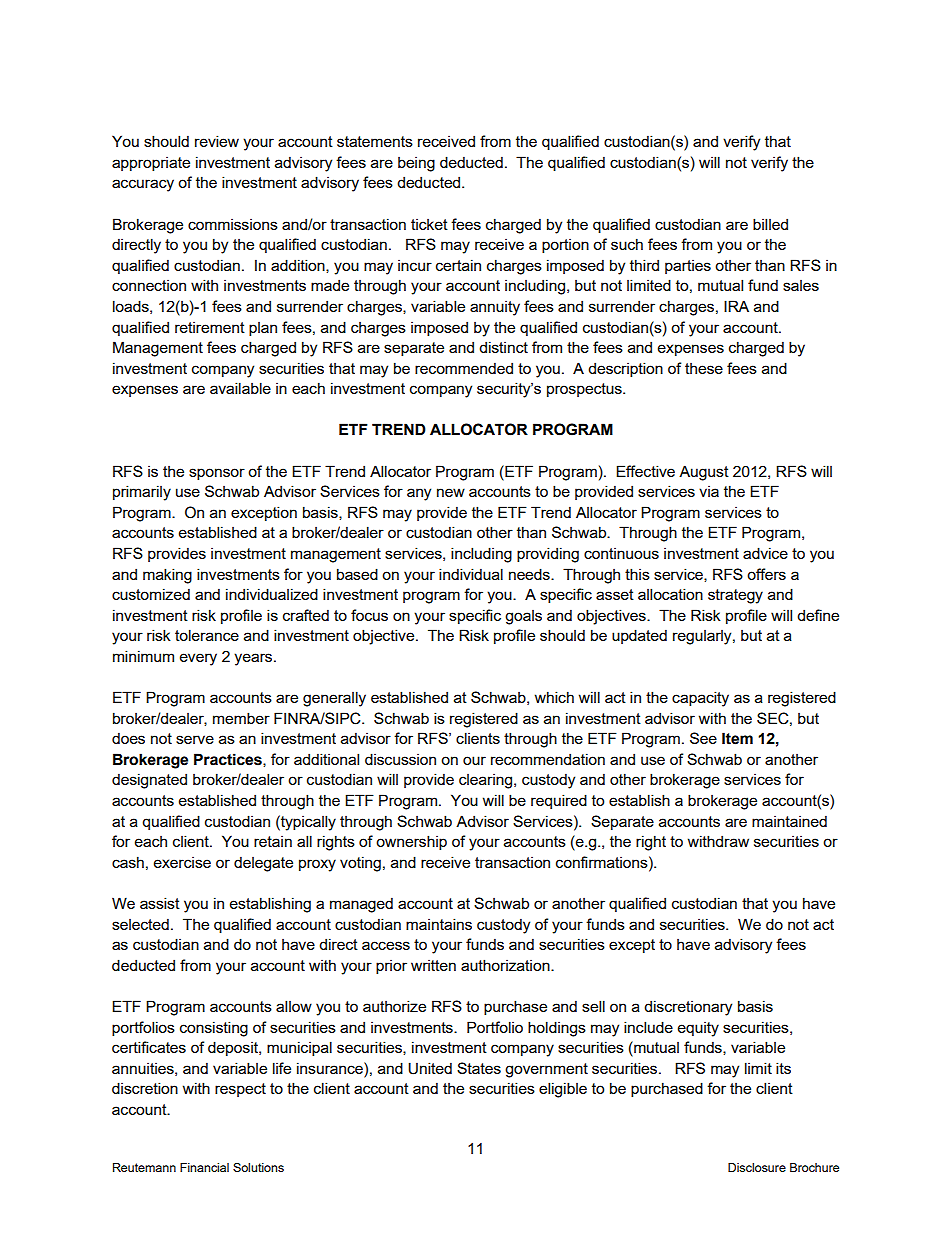 This page has width=952, height=1233. What do you see at coordinates (523, 617) in the page?
I see `goals` at bounding box center [523, 617].
